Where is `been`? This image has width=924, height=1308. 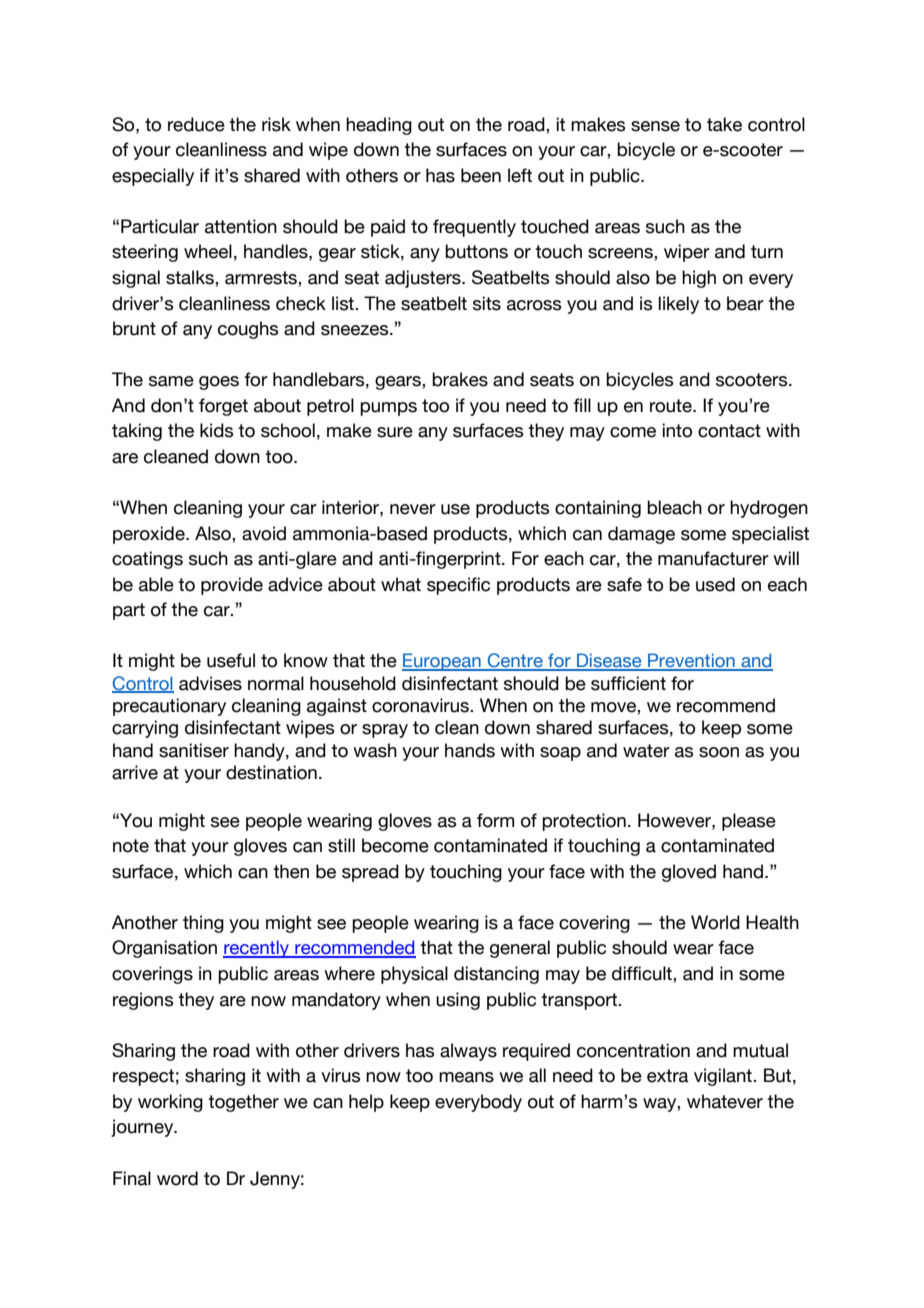 been is located at coordinates (481, 175).
